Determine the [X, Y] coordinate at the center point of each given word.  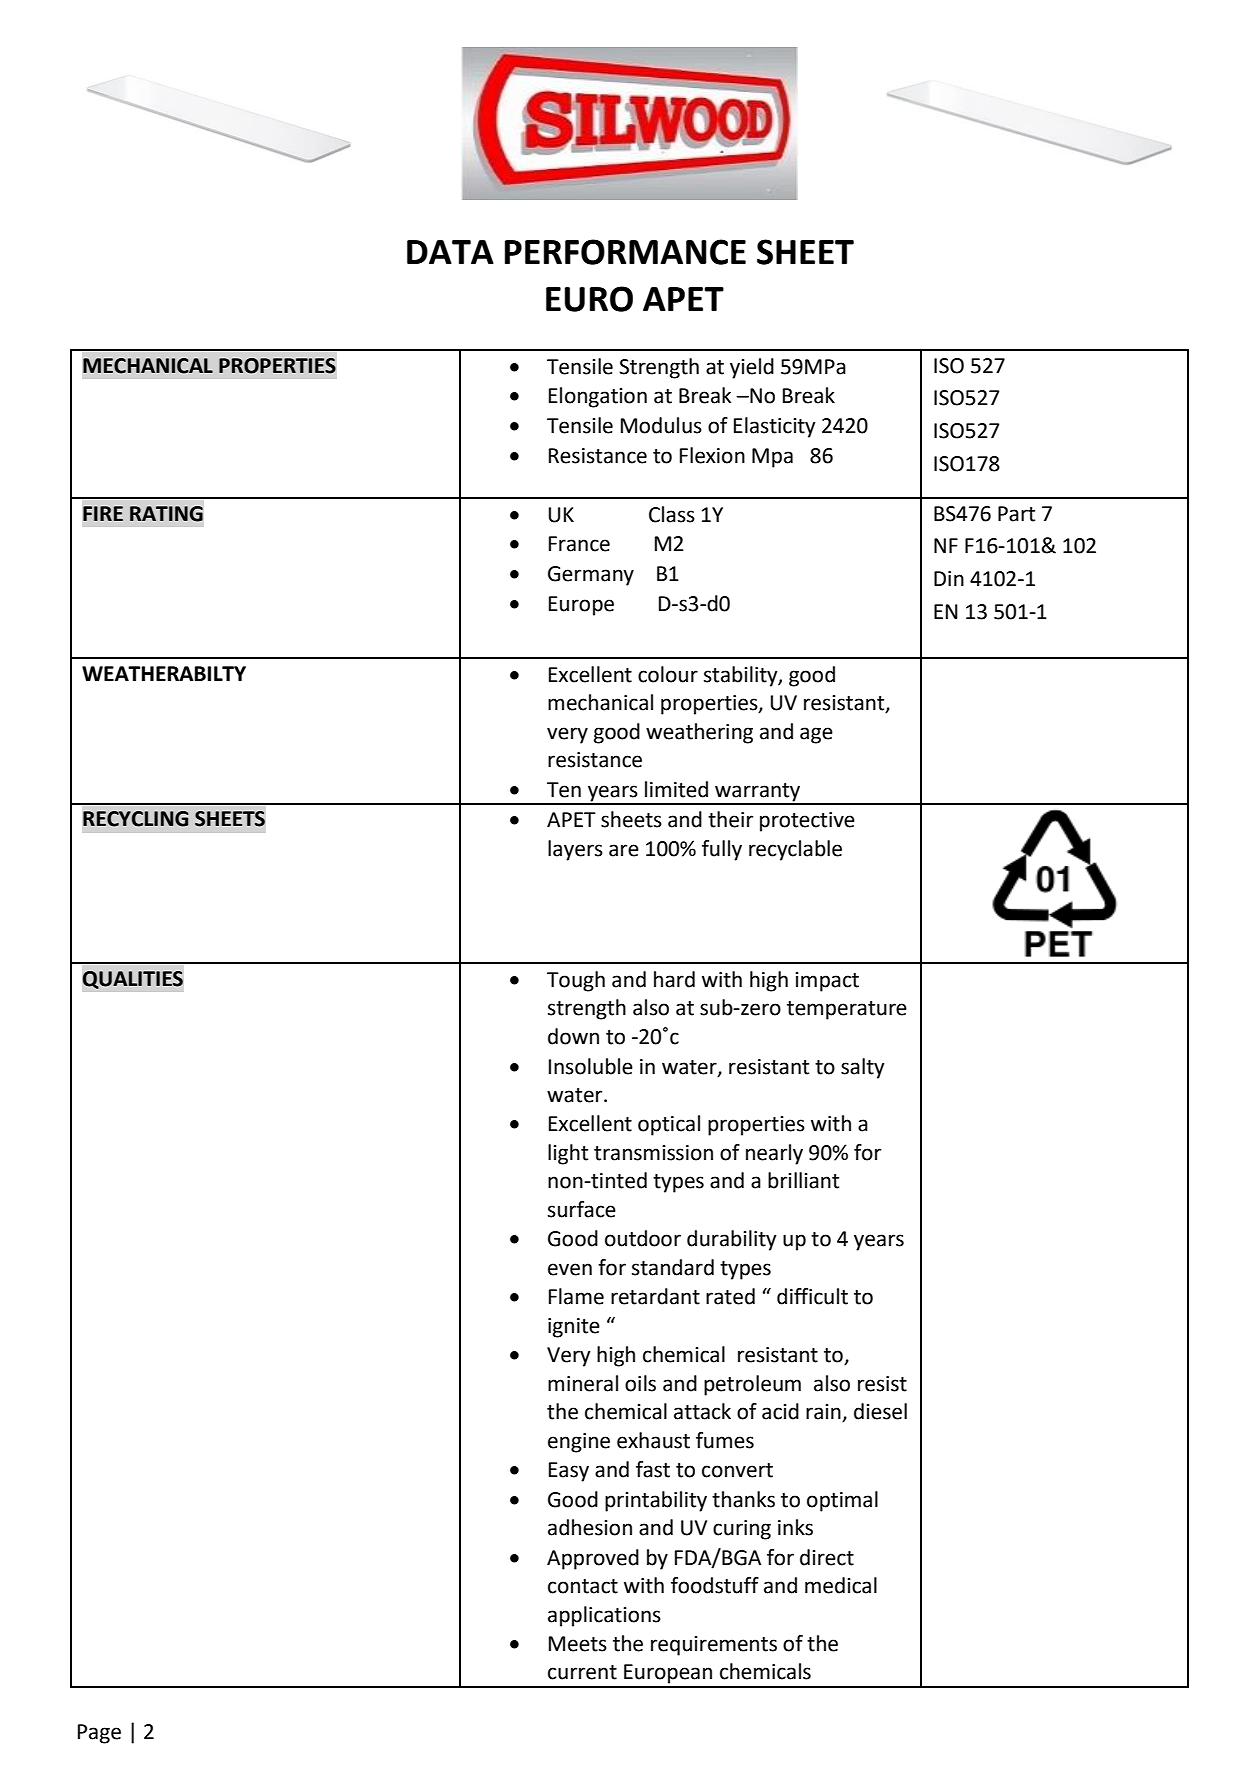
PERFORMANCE [625, 252]
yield [752, 368]
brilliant [803, 1180]
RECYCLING [135, 819]
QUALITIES [133, 980]
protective [807, 822]
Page [99, 1734]
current [582, 1672]
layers [575, 850]
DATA [450, 252]
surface [582, 1209]
